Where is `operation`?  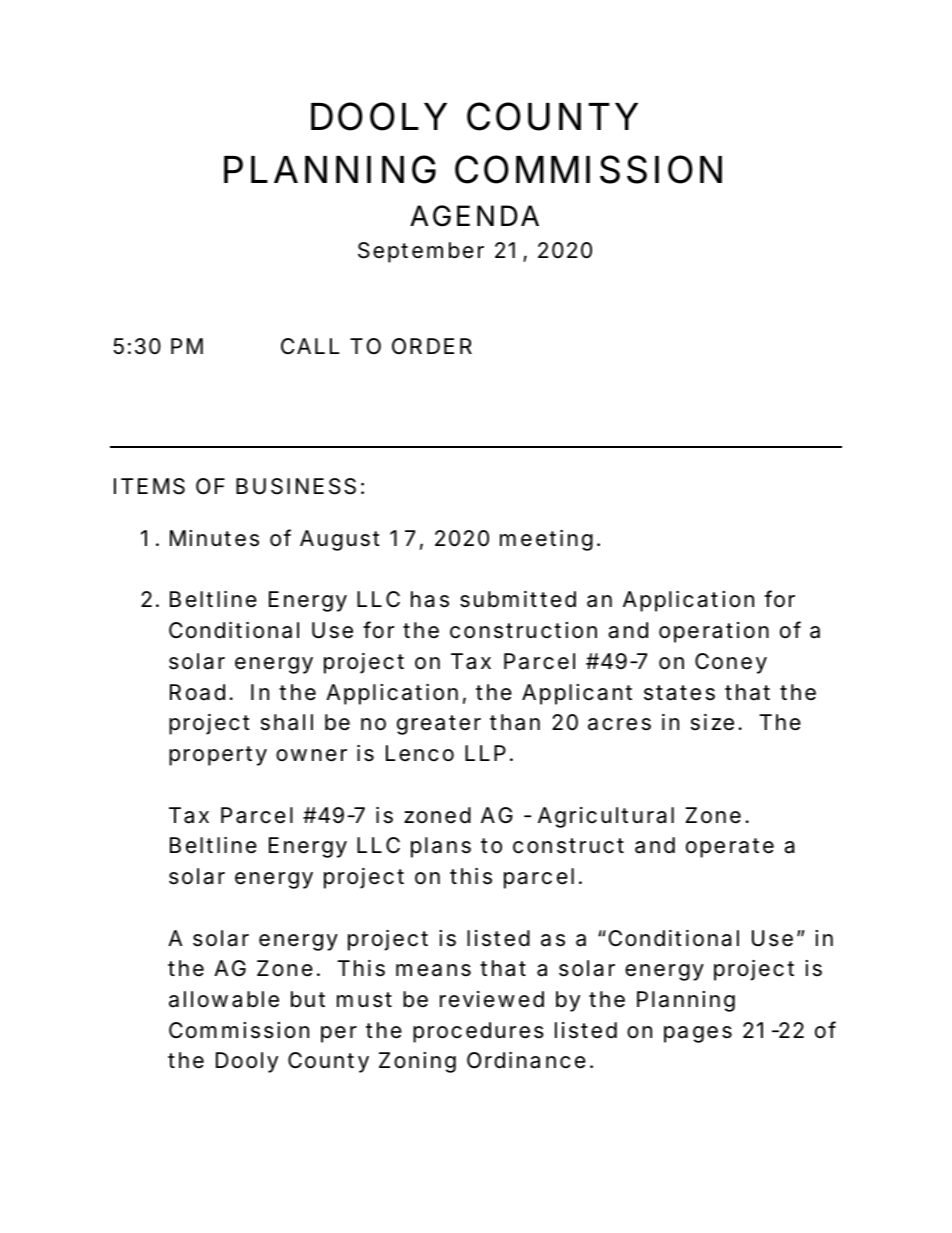
operation is located at coordinates (714, 632).
